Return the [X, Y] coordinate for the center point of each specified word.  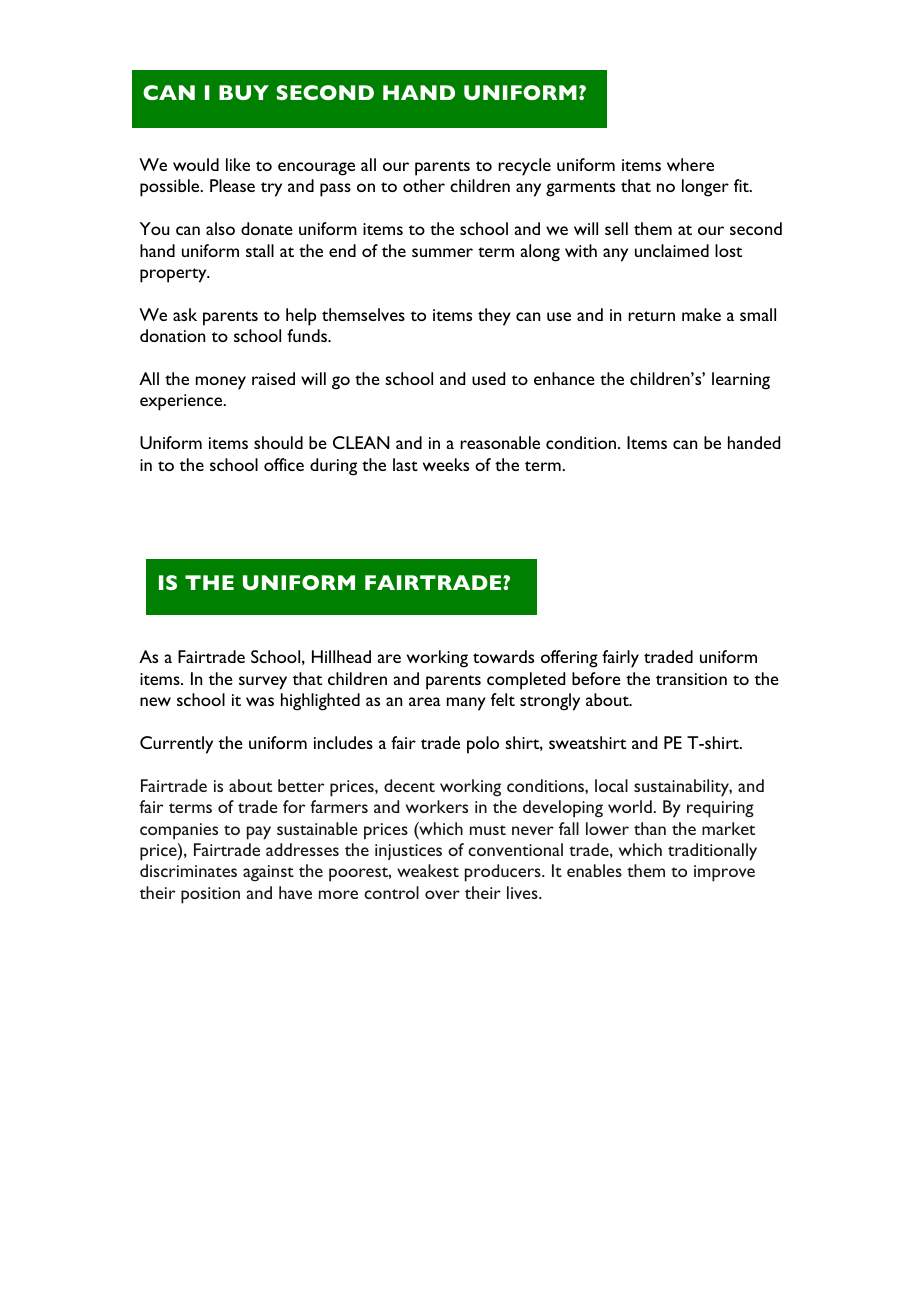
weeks [446, 464]
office [284, 464]
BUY [244, 92]
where [690, 164]
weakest [428, 870]
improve [724, 873]
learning [741, 381]
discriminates [188, 870]
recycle [524, 167]
